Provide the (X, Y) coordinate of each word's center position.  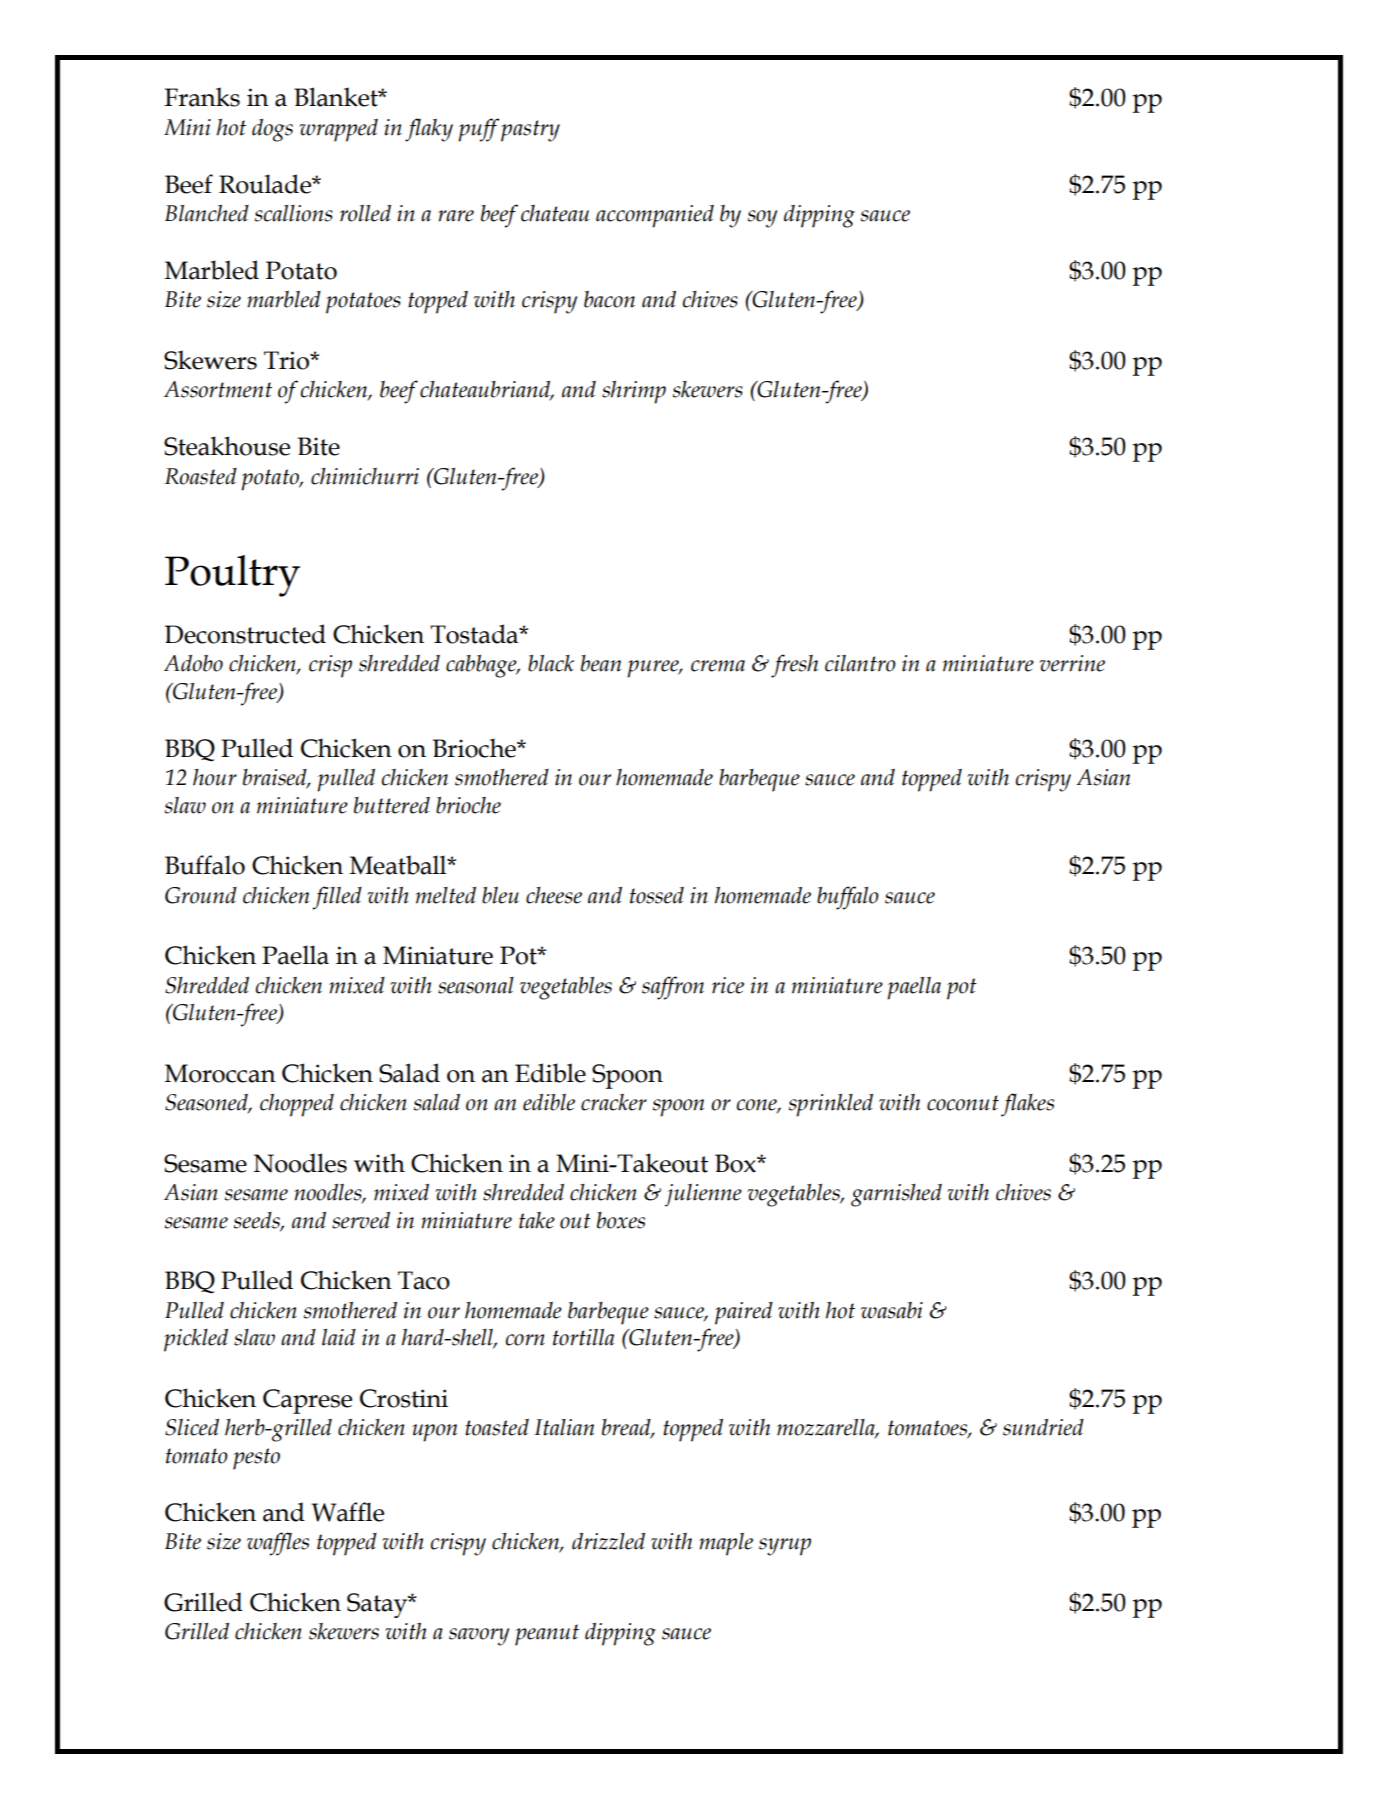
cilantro (860, 663)
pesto (256, 1459)
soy (762, 219)
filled (337, 898)
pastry (530, 131)
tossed (657, 895)
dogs (272, 130)
